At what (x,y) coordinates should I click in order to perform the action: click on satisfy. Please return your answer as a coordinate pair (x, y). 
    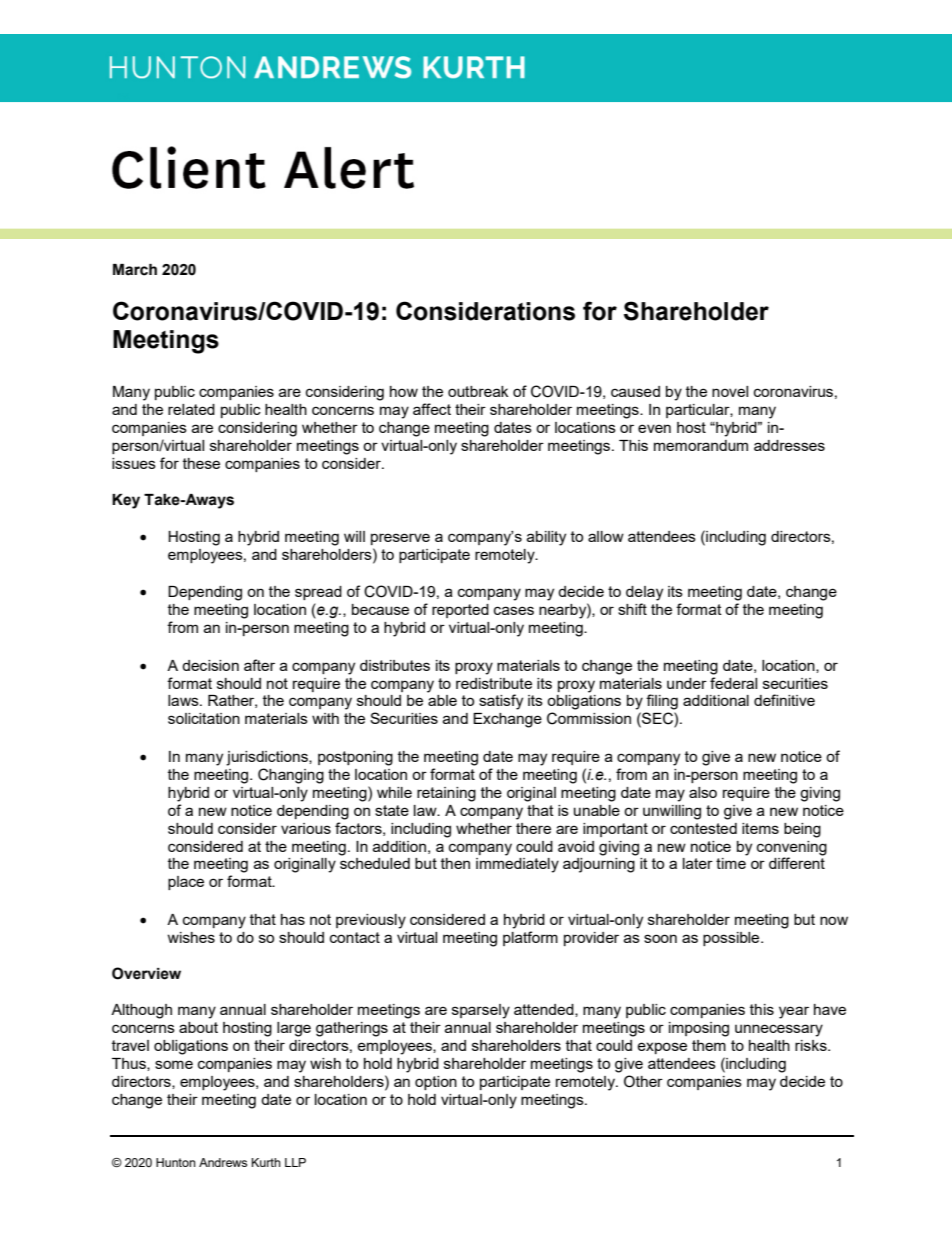
    Looking at the image, I should click on (501, 702).
